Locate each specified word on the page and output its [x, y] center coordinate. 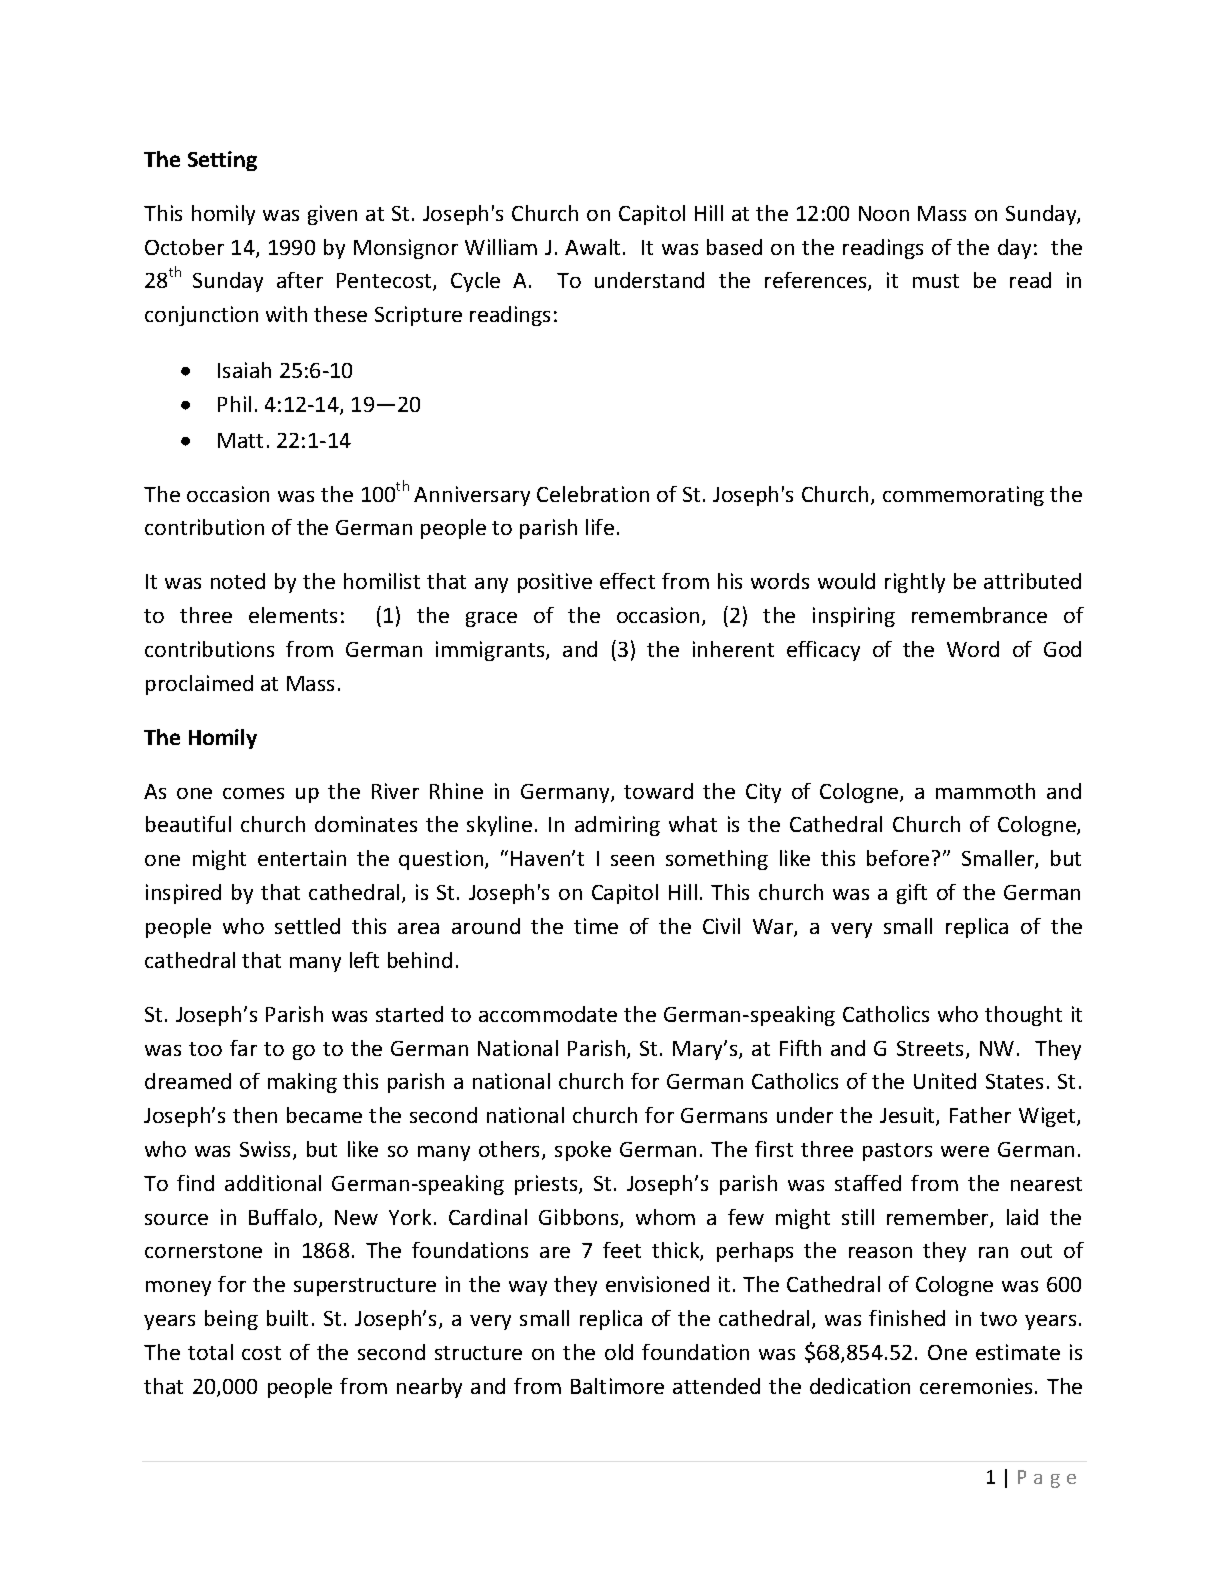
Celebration [593, 494]
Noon [884, 213]
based [734, 247]
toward [658, 791]
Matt [240, 440]
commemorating [963, 496]
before [898, 858]
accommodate [548, 1014]
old [619, 1352]
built [287, 1318]
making [302, 1083]
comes [253, 793]
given [332, 215]
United [945, 1081]
